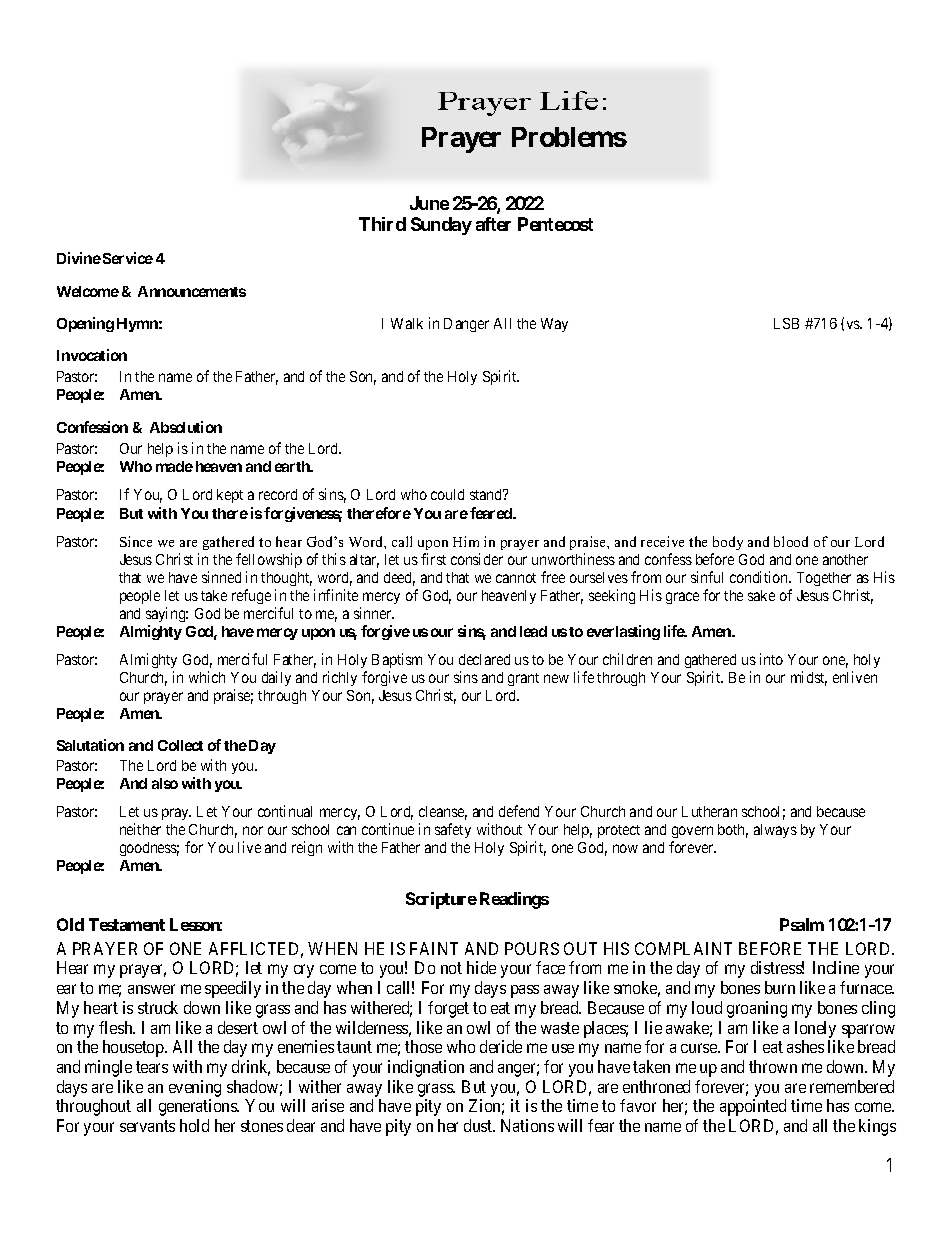  Describe the element at coordinates (441, 900) in the page. I see `Scripture` at that location.
